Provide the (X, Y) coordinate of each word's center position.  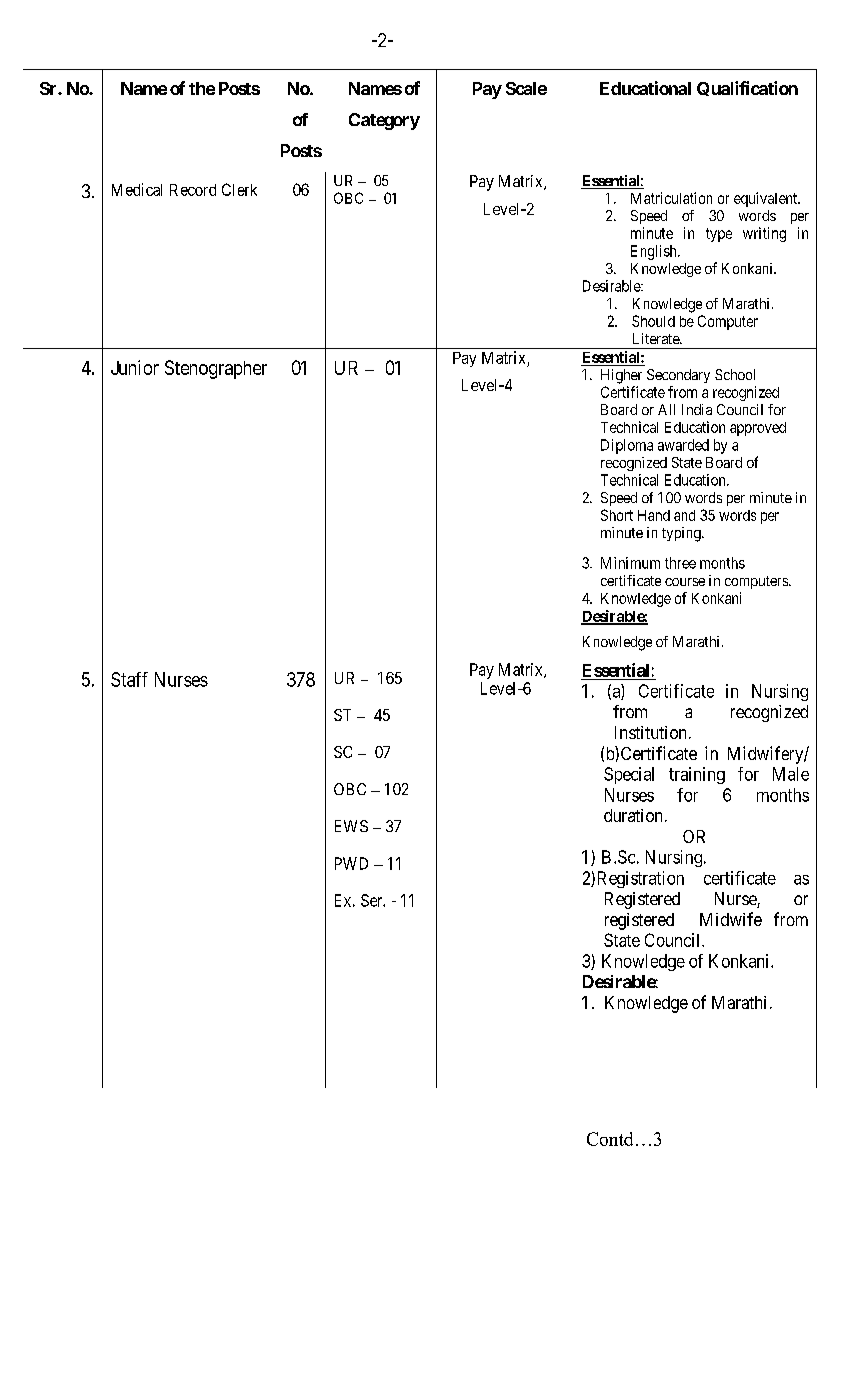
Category (384, 121)
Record (193, 190)
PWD (351, 863)
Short (617, 515)
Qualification (747, 88)
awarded (683, 445)
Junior (135, 367)
